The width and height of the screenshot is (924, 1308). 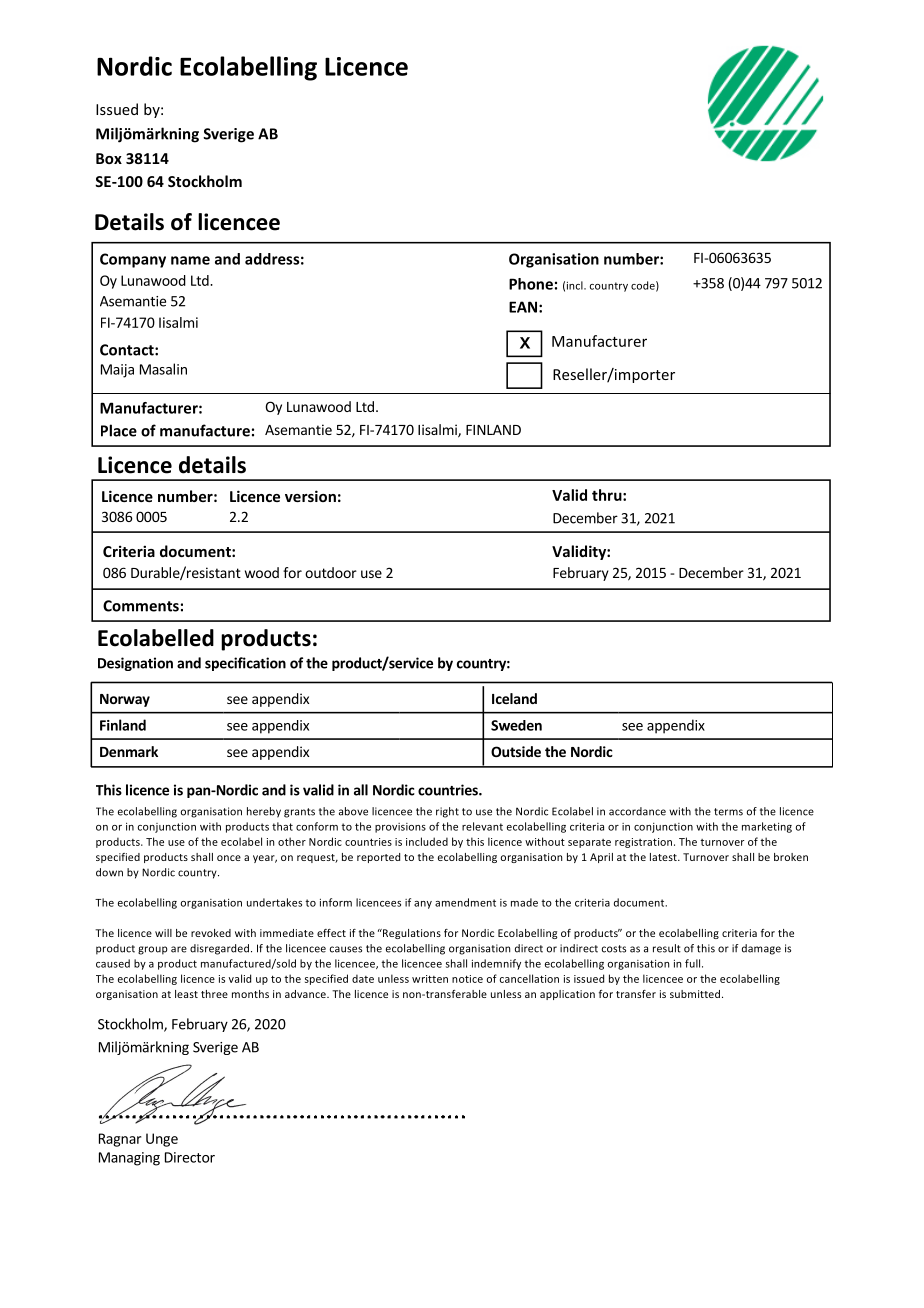 I want to click on specification, so click(x=245, y=664).
